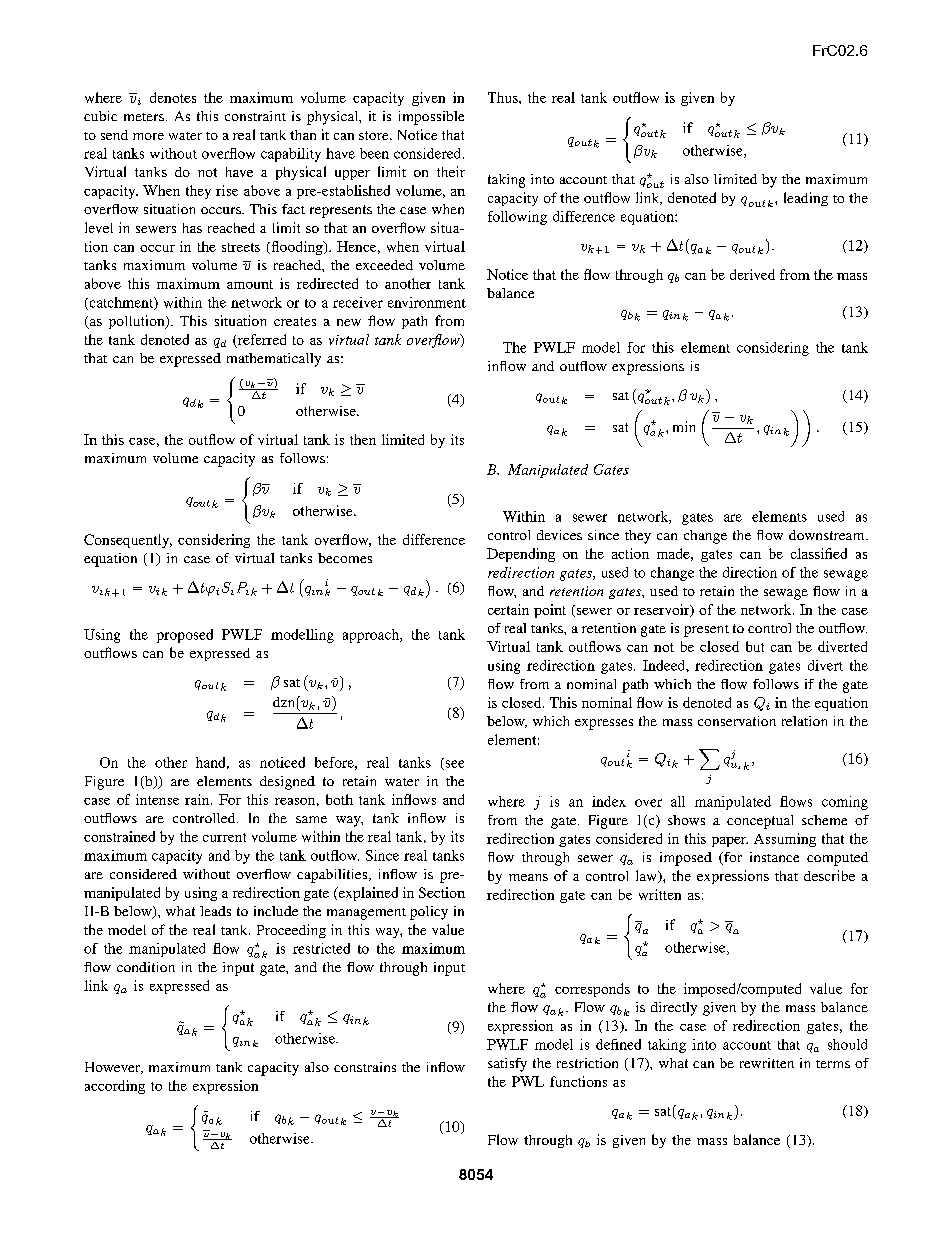 This screenshot has width=952, height=1233. Describe the element at coordinates (828, 535) in the screenshot. I see `downstream` at that location.
